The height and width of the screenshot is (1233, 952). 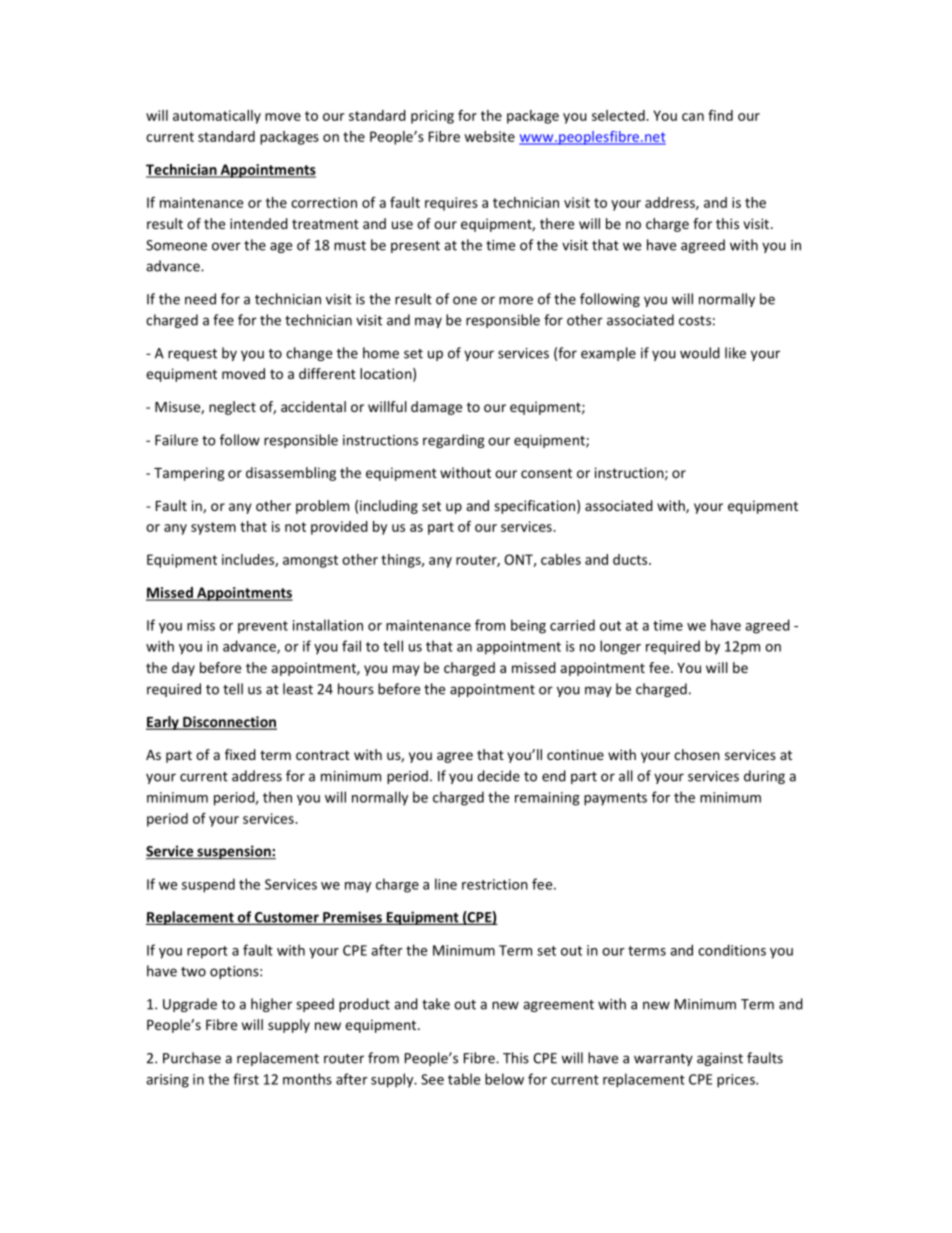 What do you see at coordinates (436, 408) in the screenshot?
I see `damage` at bounding box center [436, 408].
